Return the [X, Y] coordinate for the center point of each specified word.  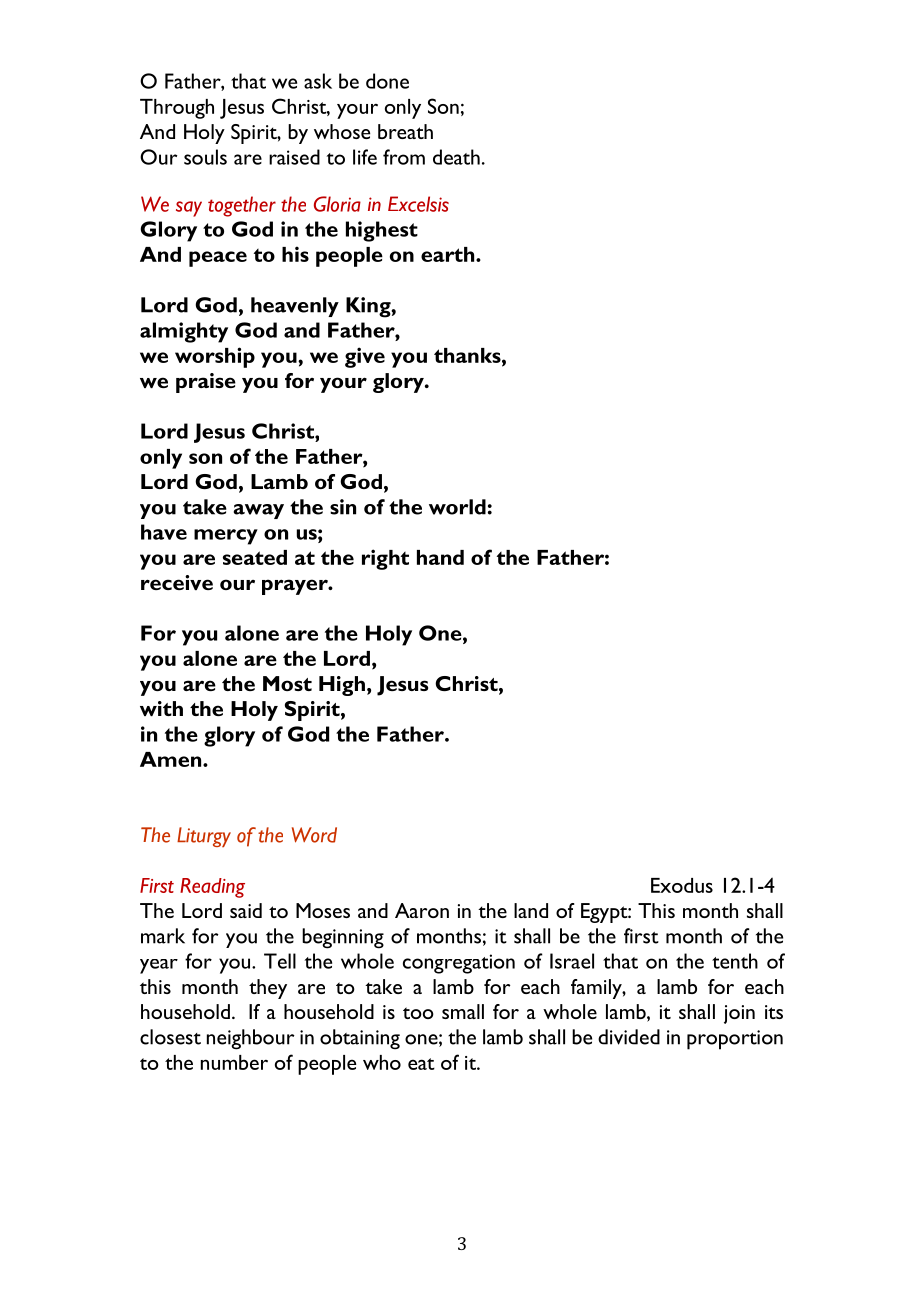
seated [255, 557]
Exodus [682, 885]
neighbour [251, 1039]
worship [215, 357]
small [463, 1011]
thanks [468, 355]
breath [405, 131]
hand [440, 557]
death [456, 157]
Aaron [422, 910]
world [457, 507]
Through [177, 109]
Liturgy [204, 837]
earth [449, 254]
